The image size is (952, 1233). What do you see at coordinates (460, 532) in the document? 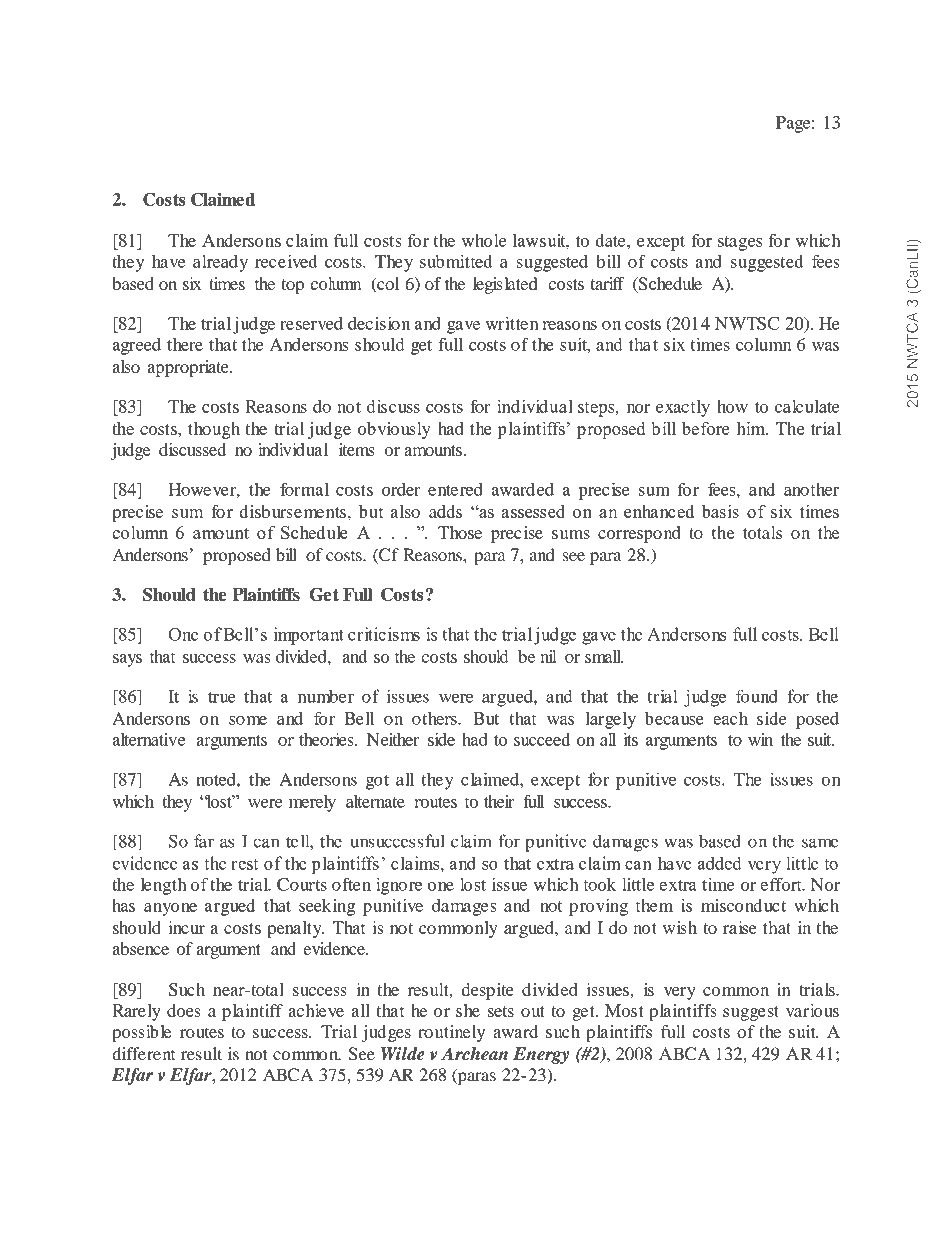
I see `Those` at bounding box center [460, 532].
